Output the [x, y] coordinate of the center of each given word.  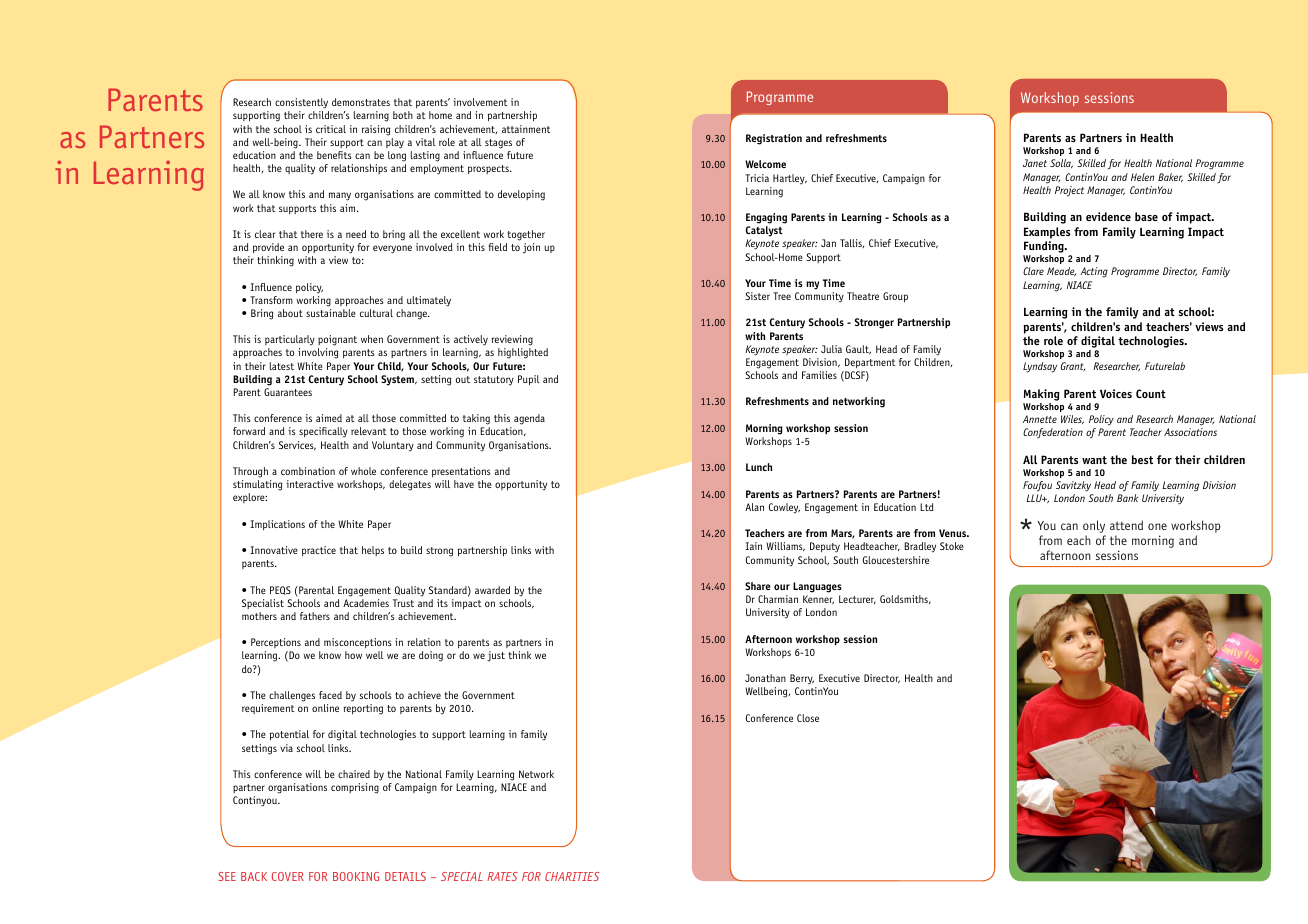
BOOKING [356, 876]
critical [331, 129]
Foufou [1037, 486]
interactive [310, 484]
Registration [774, 139]
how [353, 655]
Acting [1094, 272]
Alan [754, 507]
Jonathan [765, 678]
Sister [757, 296]
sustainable [331, 313]
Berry [802, 679]
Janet [1035, 163]
